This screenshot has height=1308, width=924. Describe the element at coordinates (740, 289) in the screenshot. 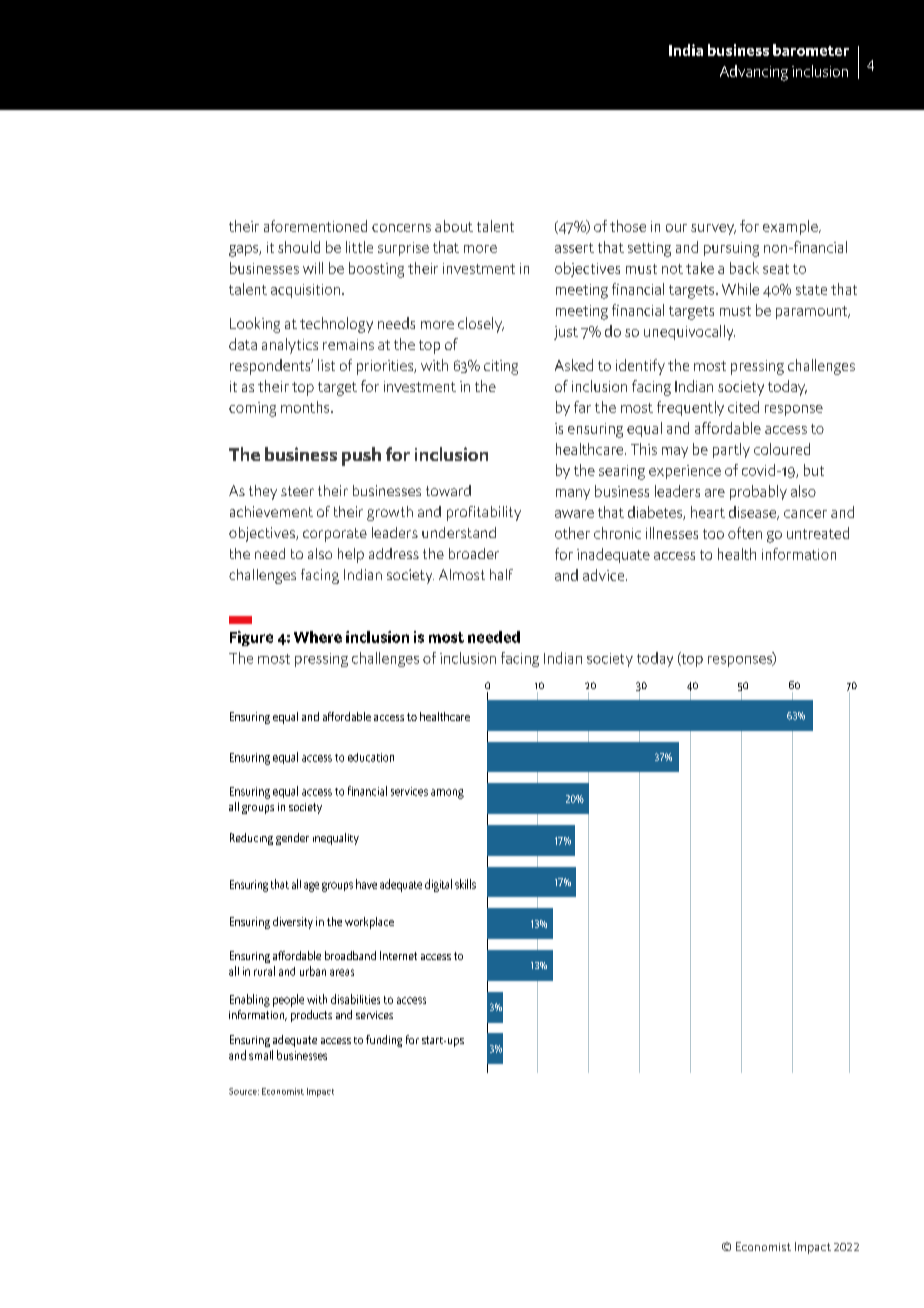

I see `While` at that location.
